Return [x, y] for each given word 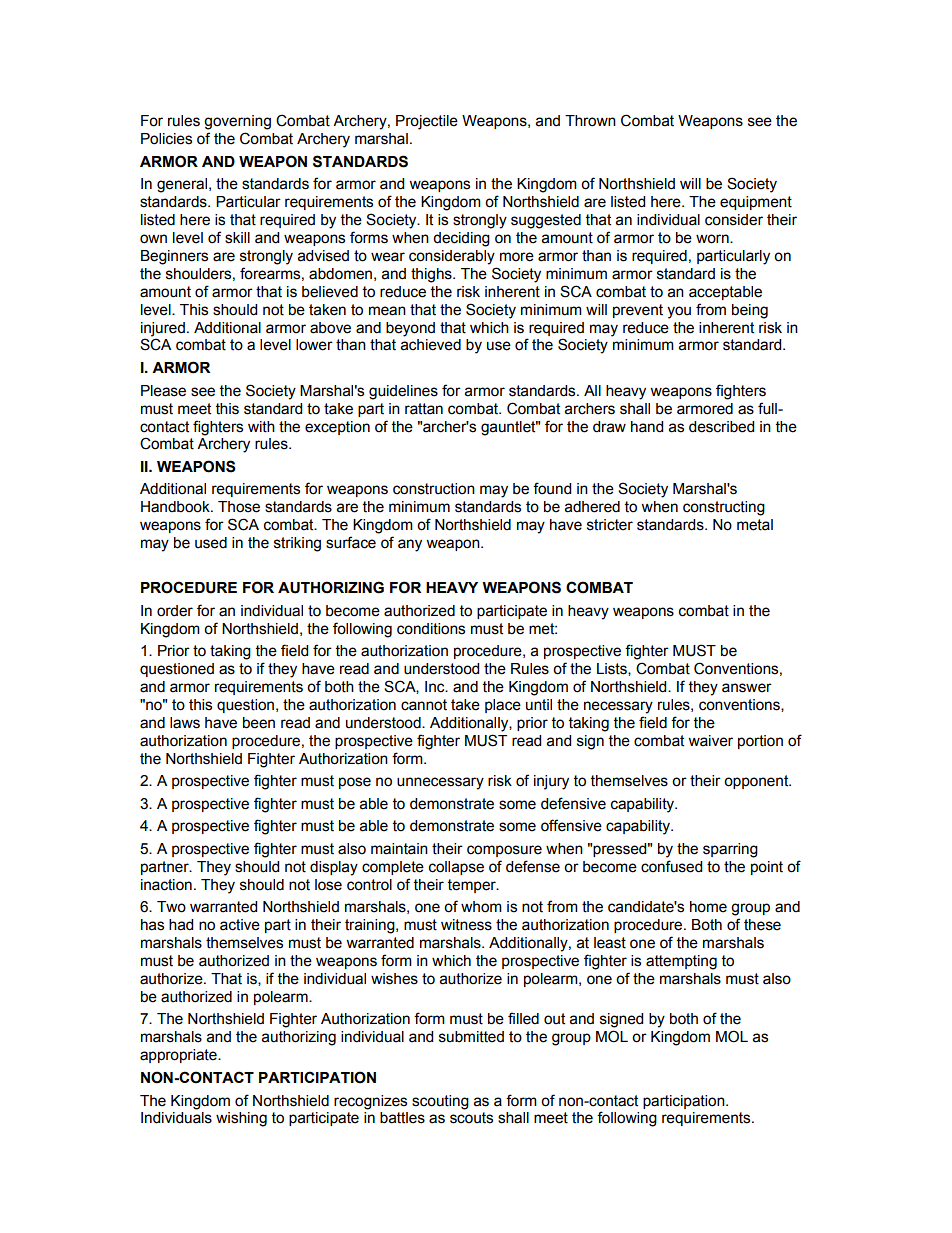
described [721, 427]
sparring [730, 850]
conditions [431, 629]
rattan [424, 409]
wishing [241, 1119]
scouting [440, 1102]
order [175, 611]
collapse [456, 868]
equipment [756, 203]
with [261, 427]
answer [747, 688]
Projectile [427, 122]
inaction [166, 885]
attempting [681, 962]
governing [237, 122]
